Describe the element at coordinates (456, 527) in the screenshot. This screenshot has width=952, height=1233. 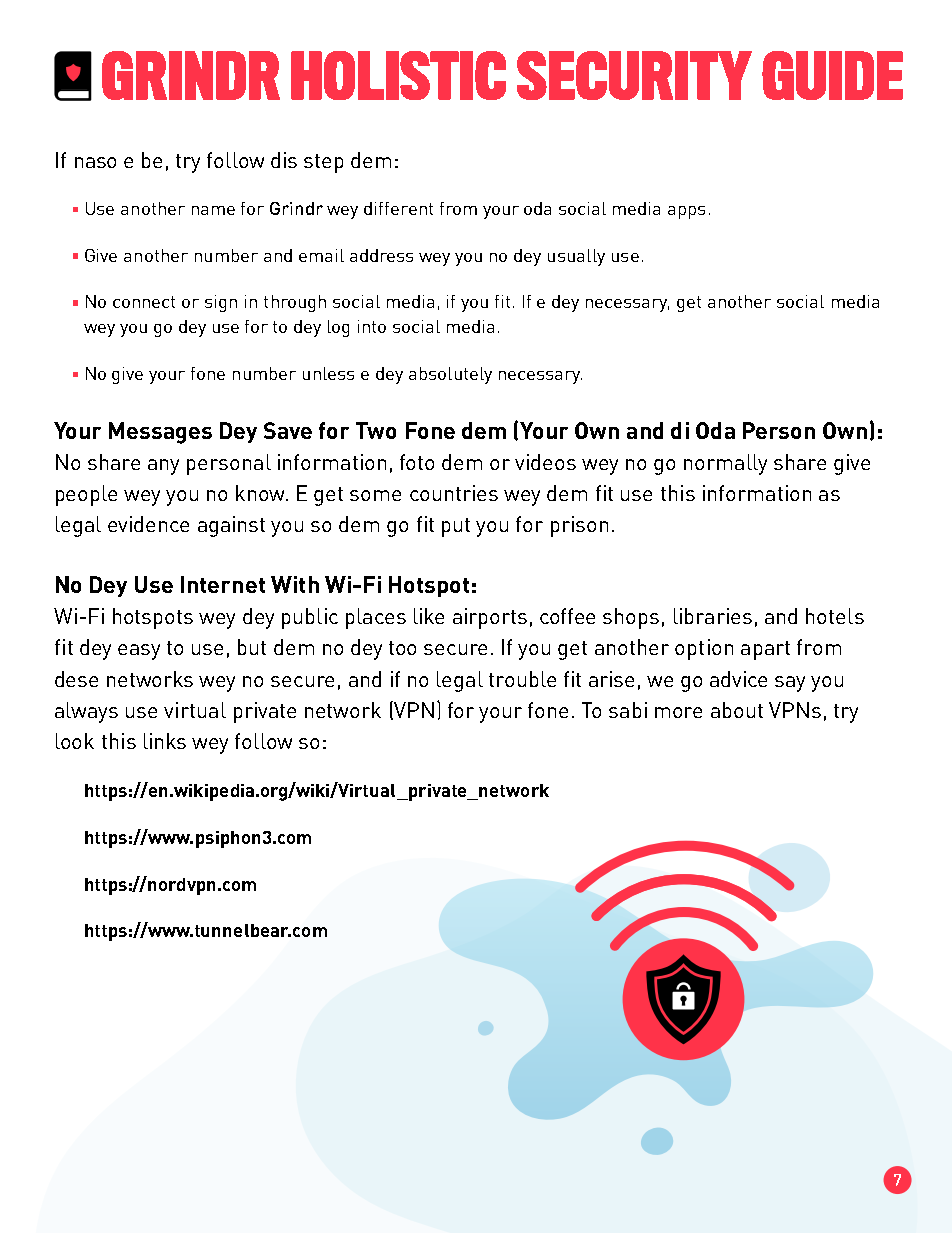
I see `put` at that location.
